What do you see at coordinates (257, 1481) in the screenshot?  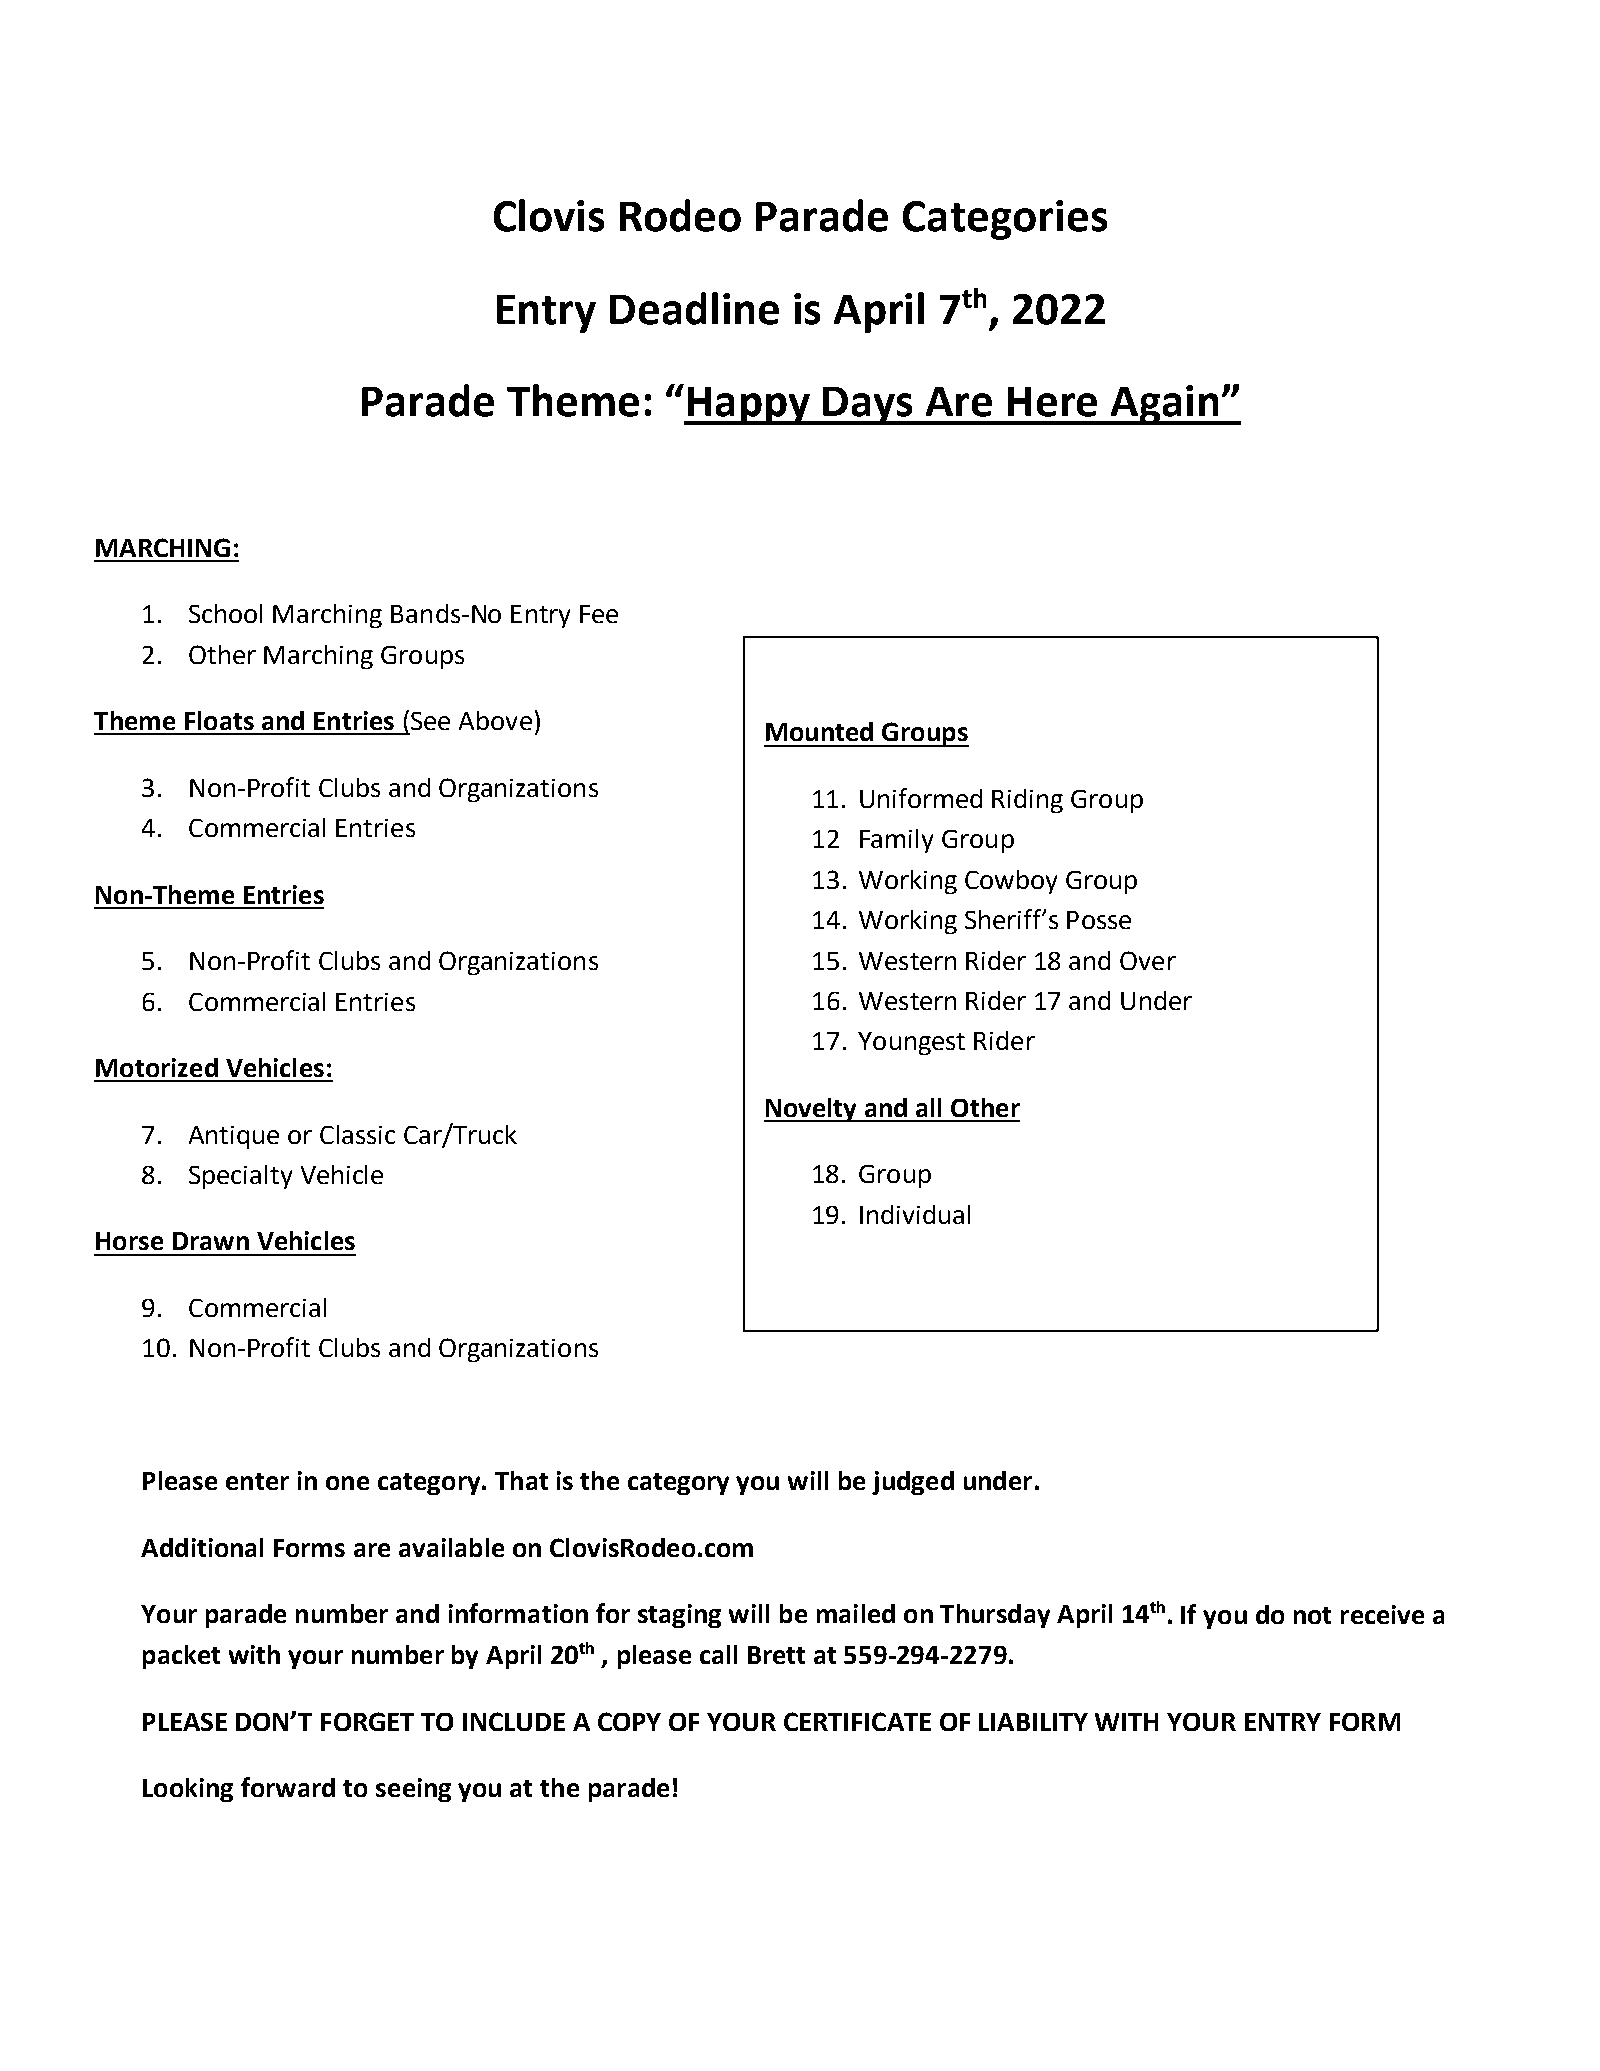 I see `enter` at bounding box center [257, 1481].
